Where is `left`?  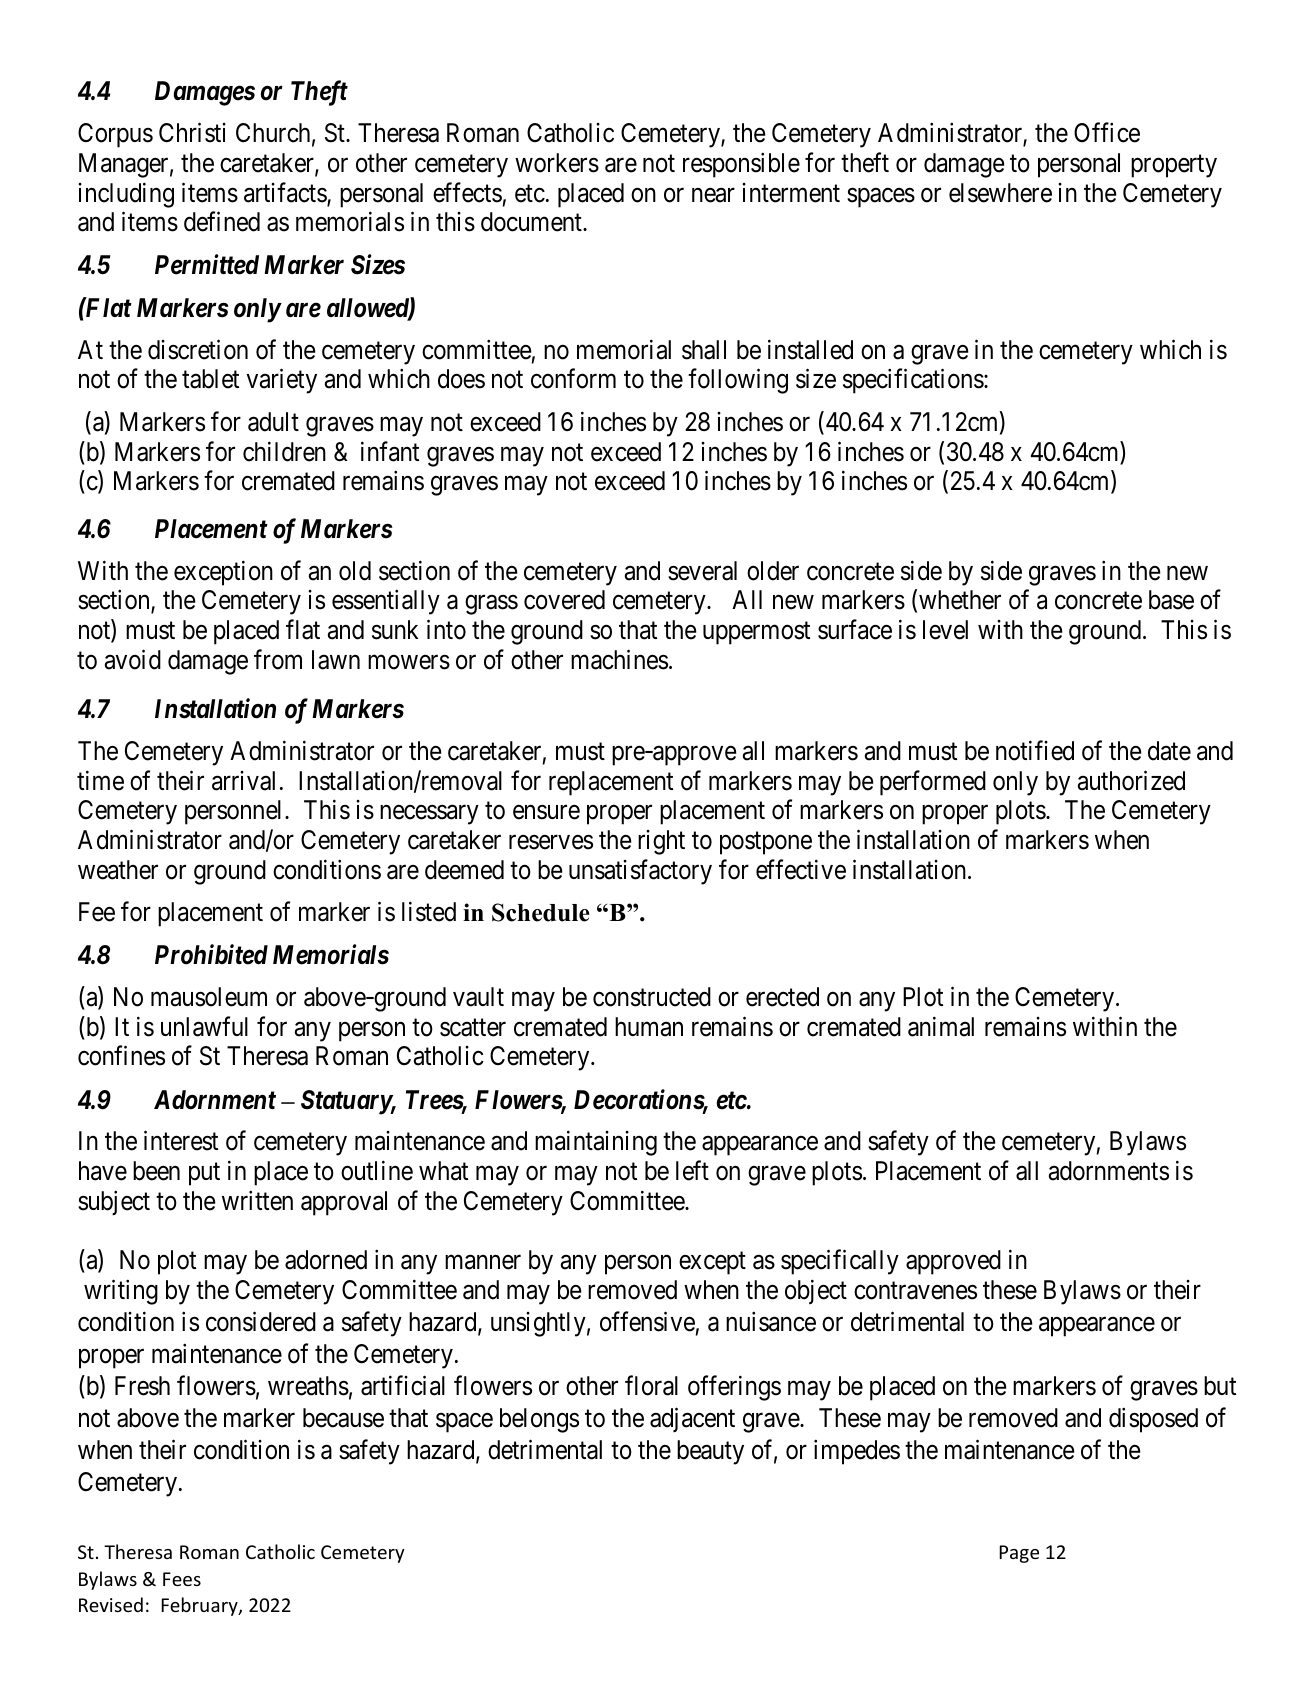
left is located at coordinates (692, 1171).
